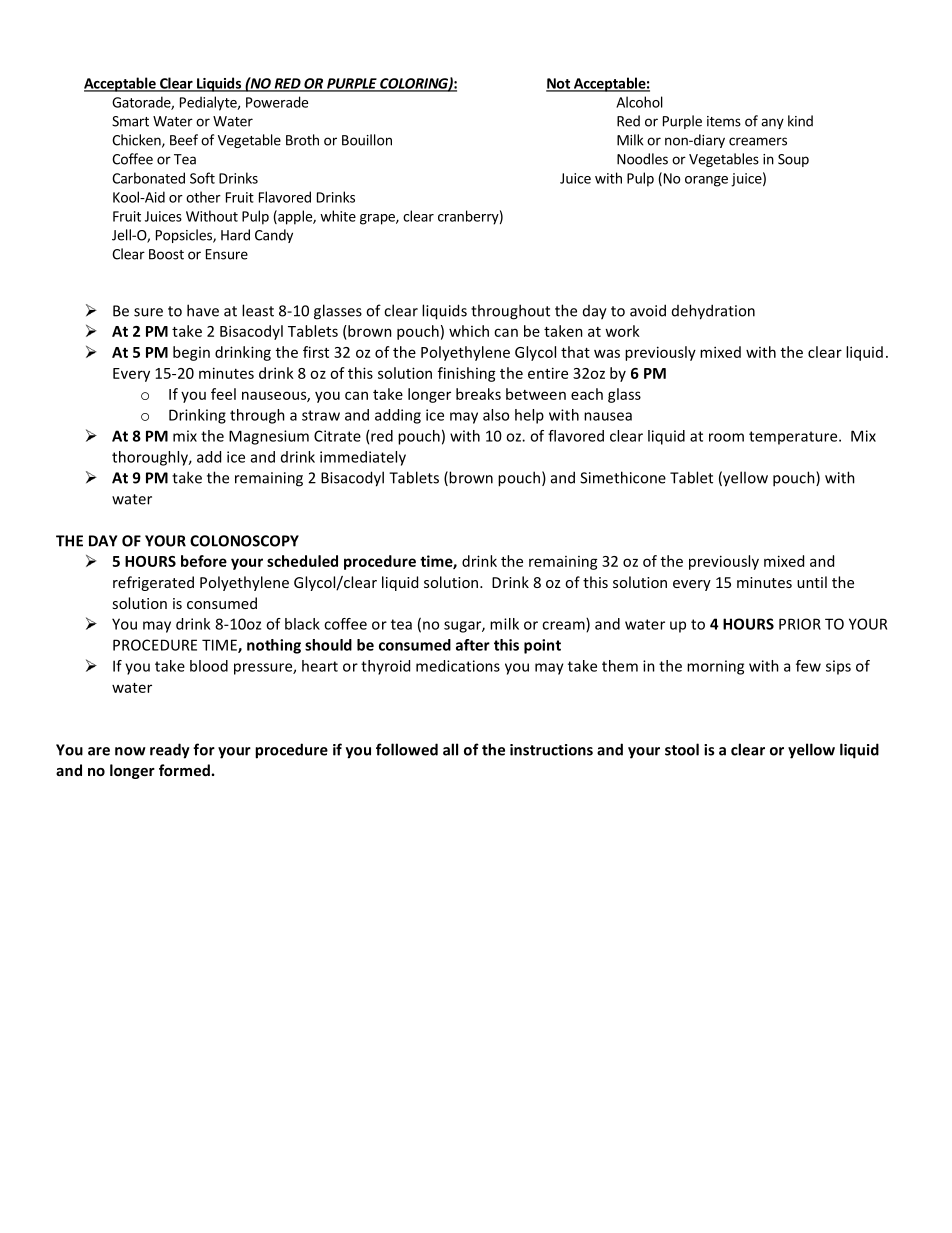  Describe the element at coordinates (726, 437) in the page. I see `room` at that location.
